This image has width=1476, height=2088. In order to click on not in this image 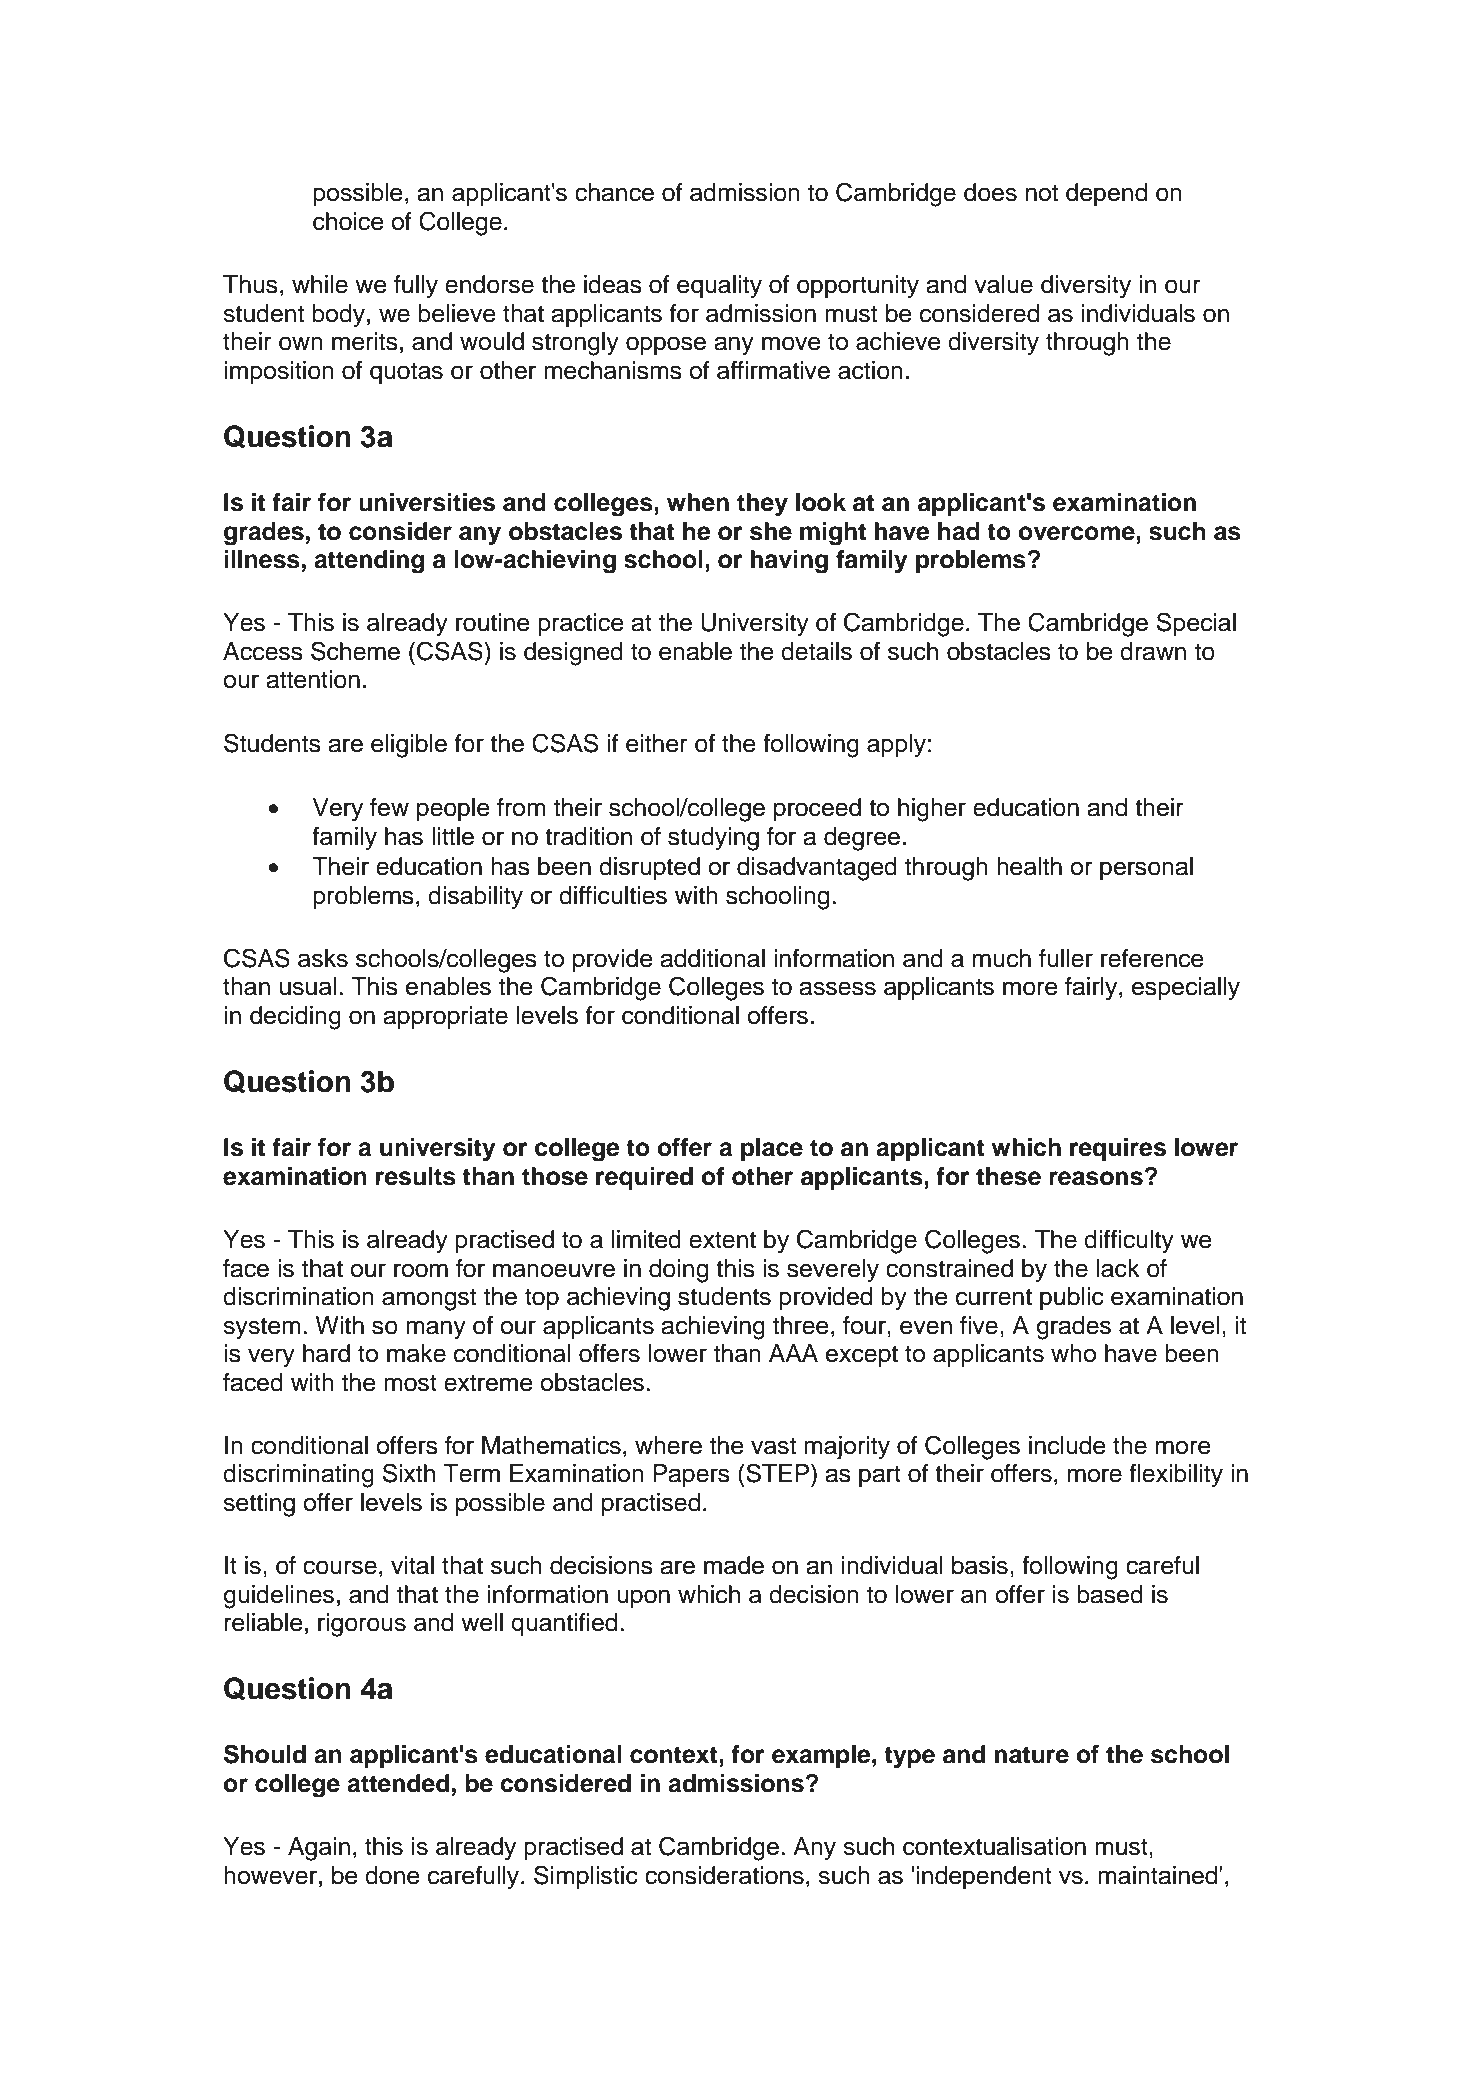, I will do `click(1042, 193)`.
